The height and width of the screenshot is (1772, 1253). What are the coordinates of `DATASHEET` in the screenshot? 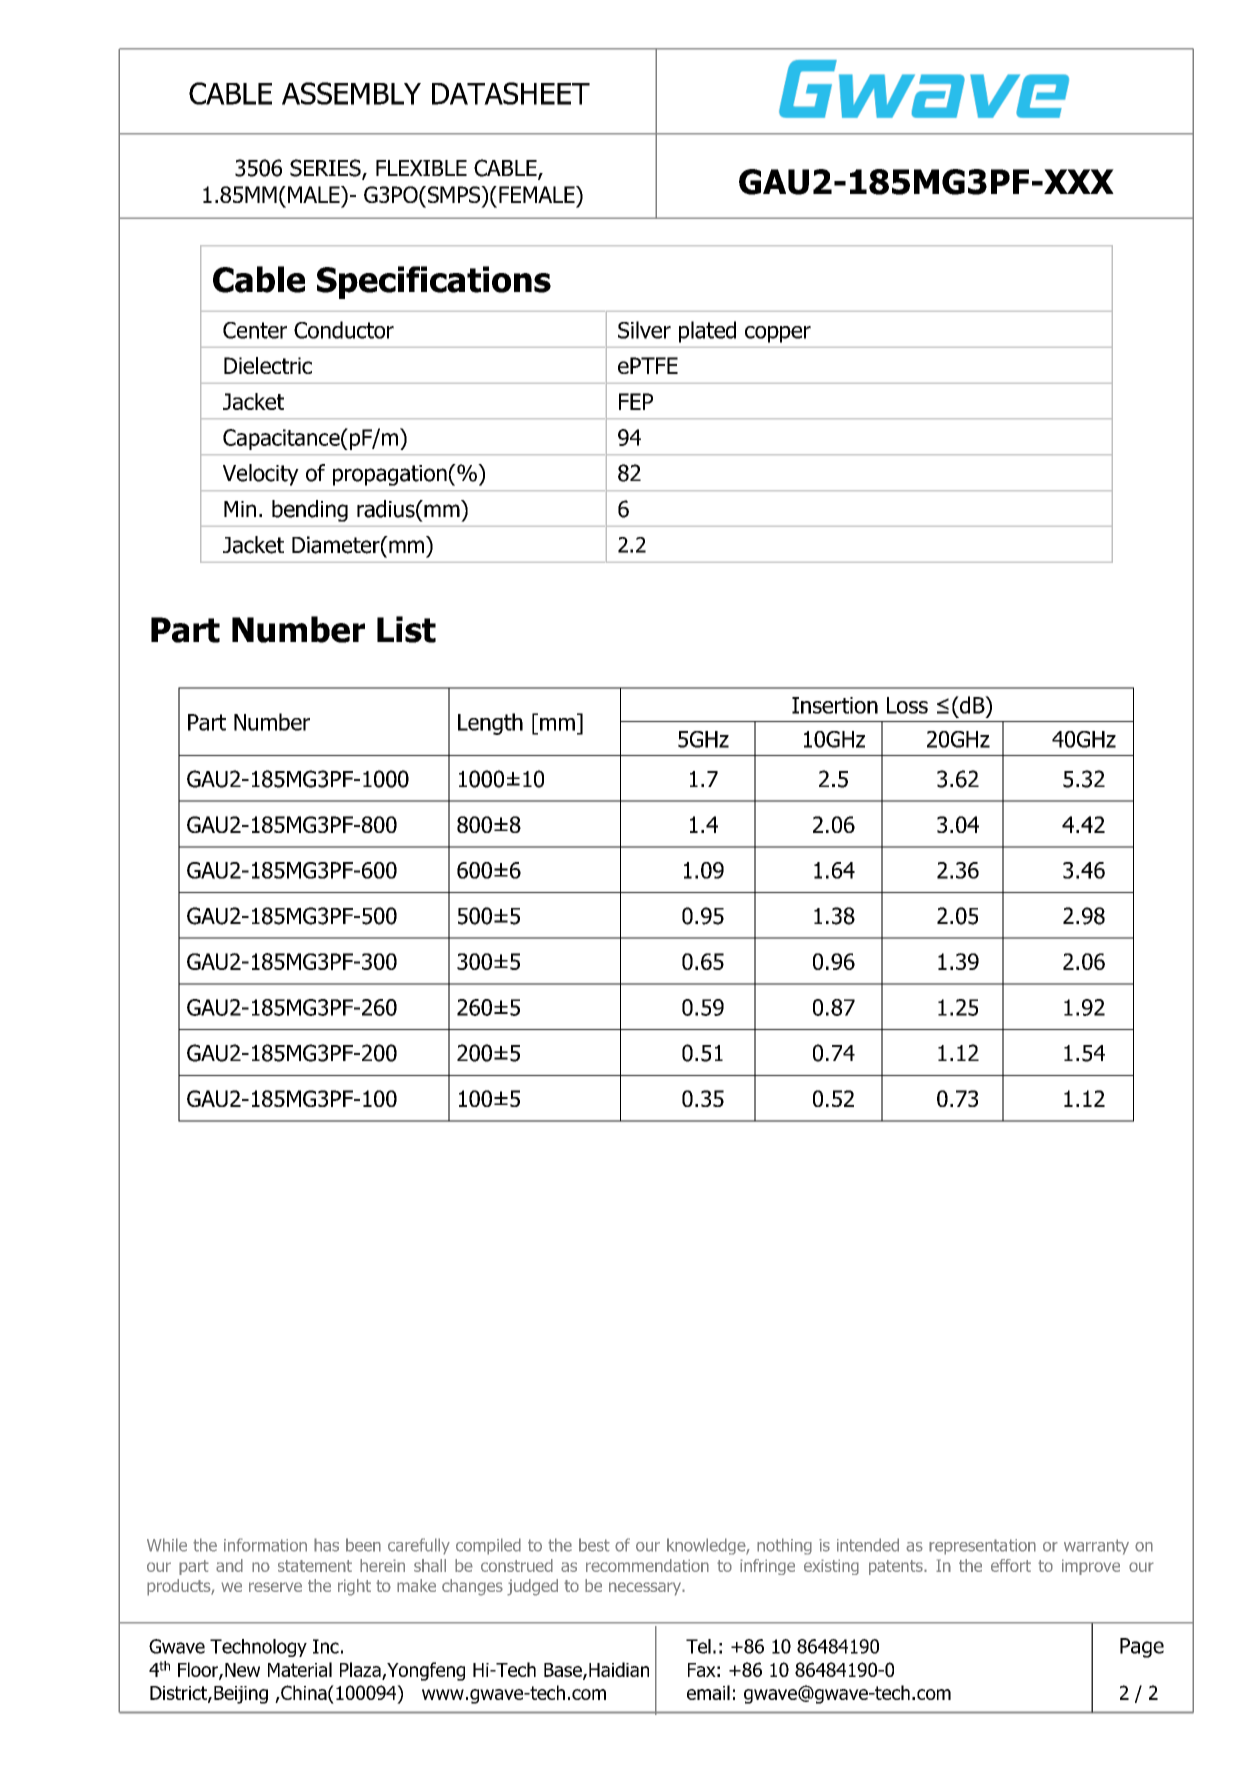 It's located at (511, 93).
